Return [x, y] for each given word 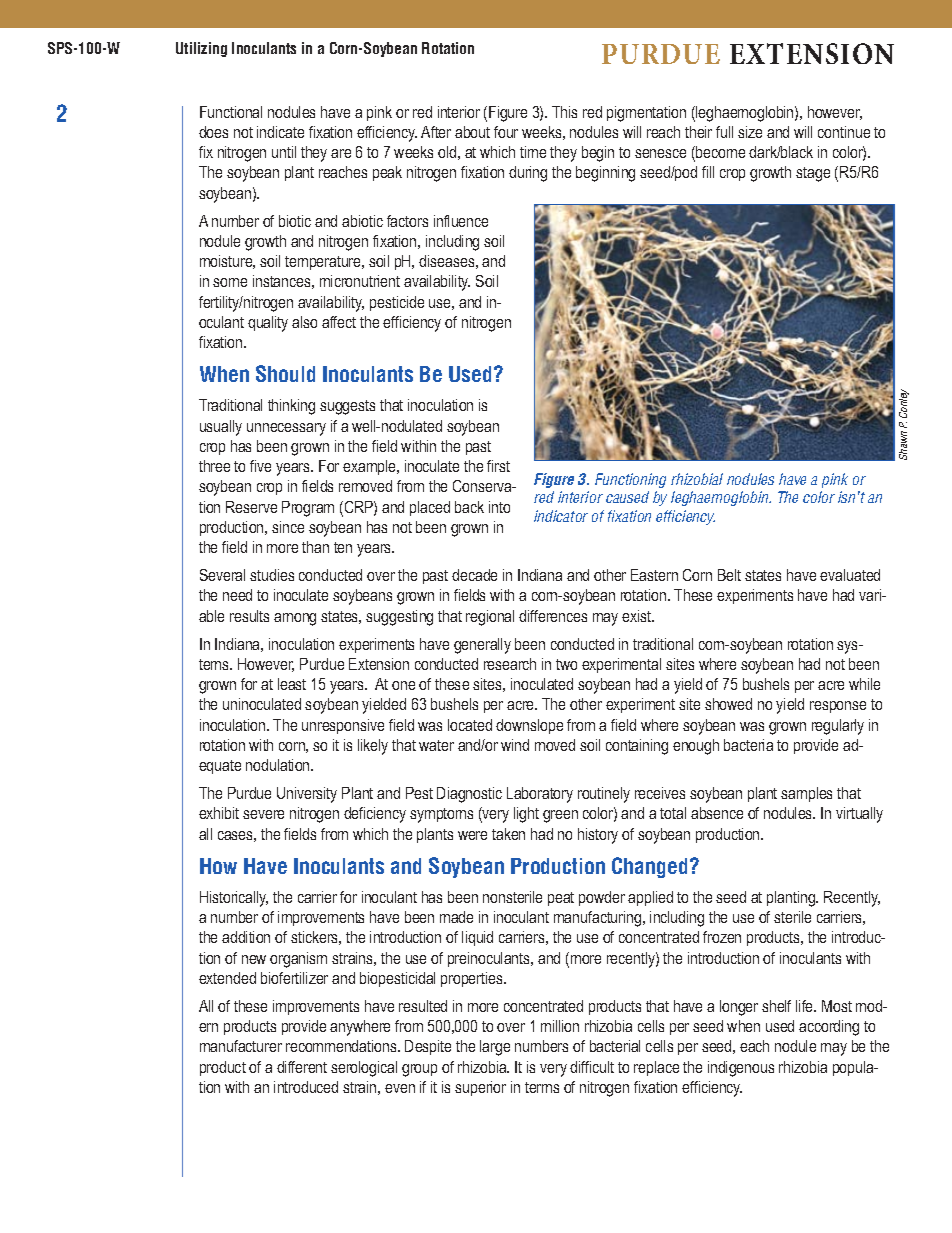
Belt [729, 575]
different [302, 1067]
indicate [280, 132]
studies [272, 575]
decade [474, 575]
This [564, 112]
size [750, 132]
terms [542, 1087]
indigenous [741, 1069]
